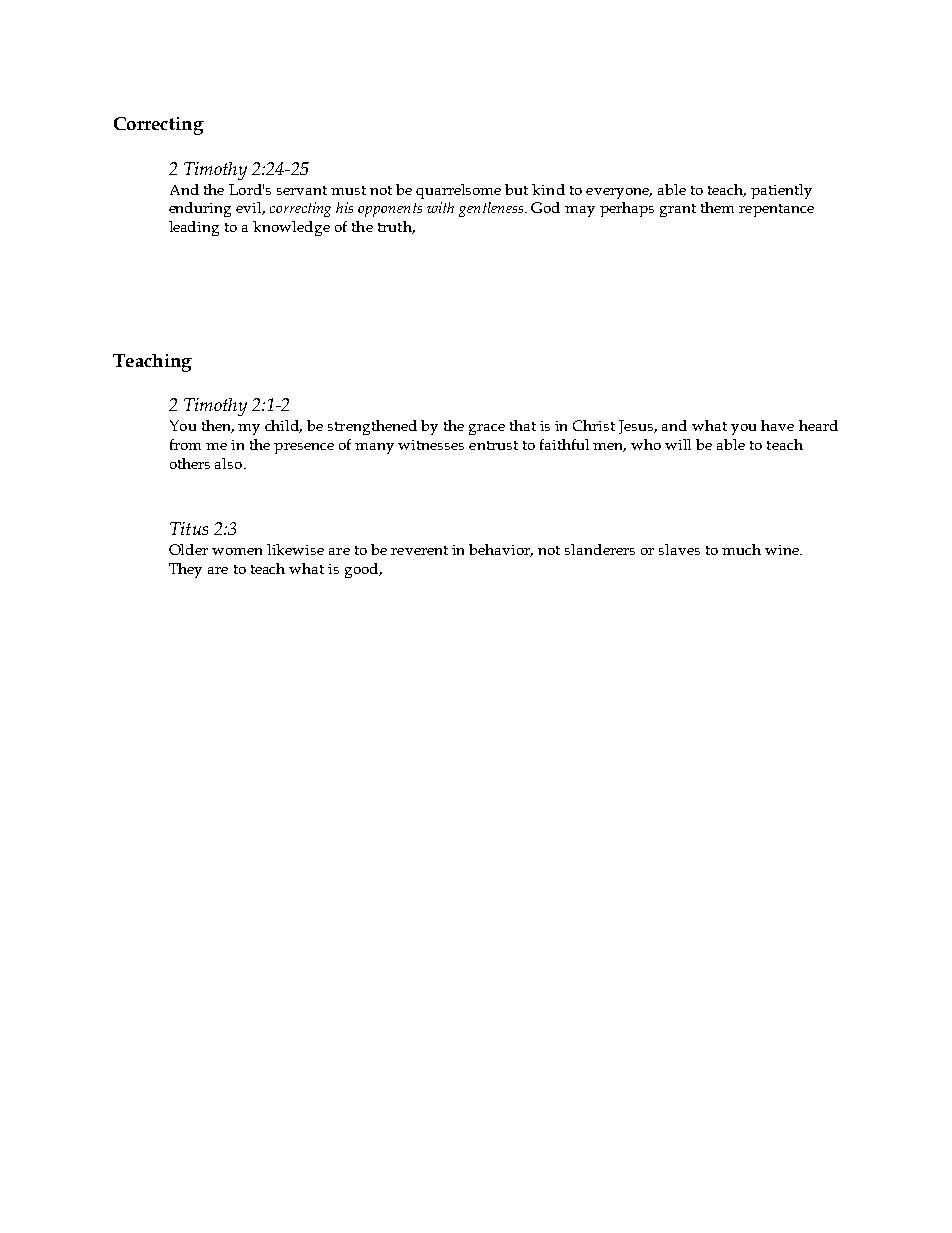 The height and width of the image is (1233, 952). What do you see at coordinates (237, 551) in the image?
I see `women` at bounding box center [237, 551].
